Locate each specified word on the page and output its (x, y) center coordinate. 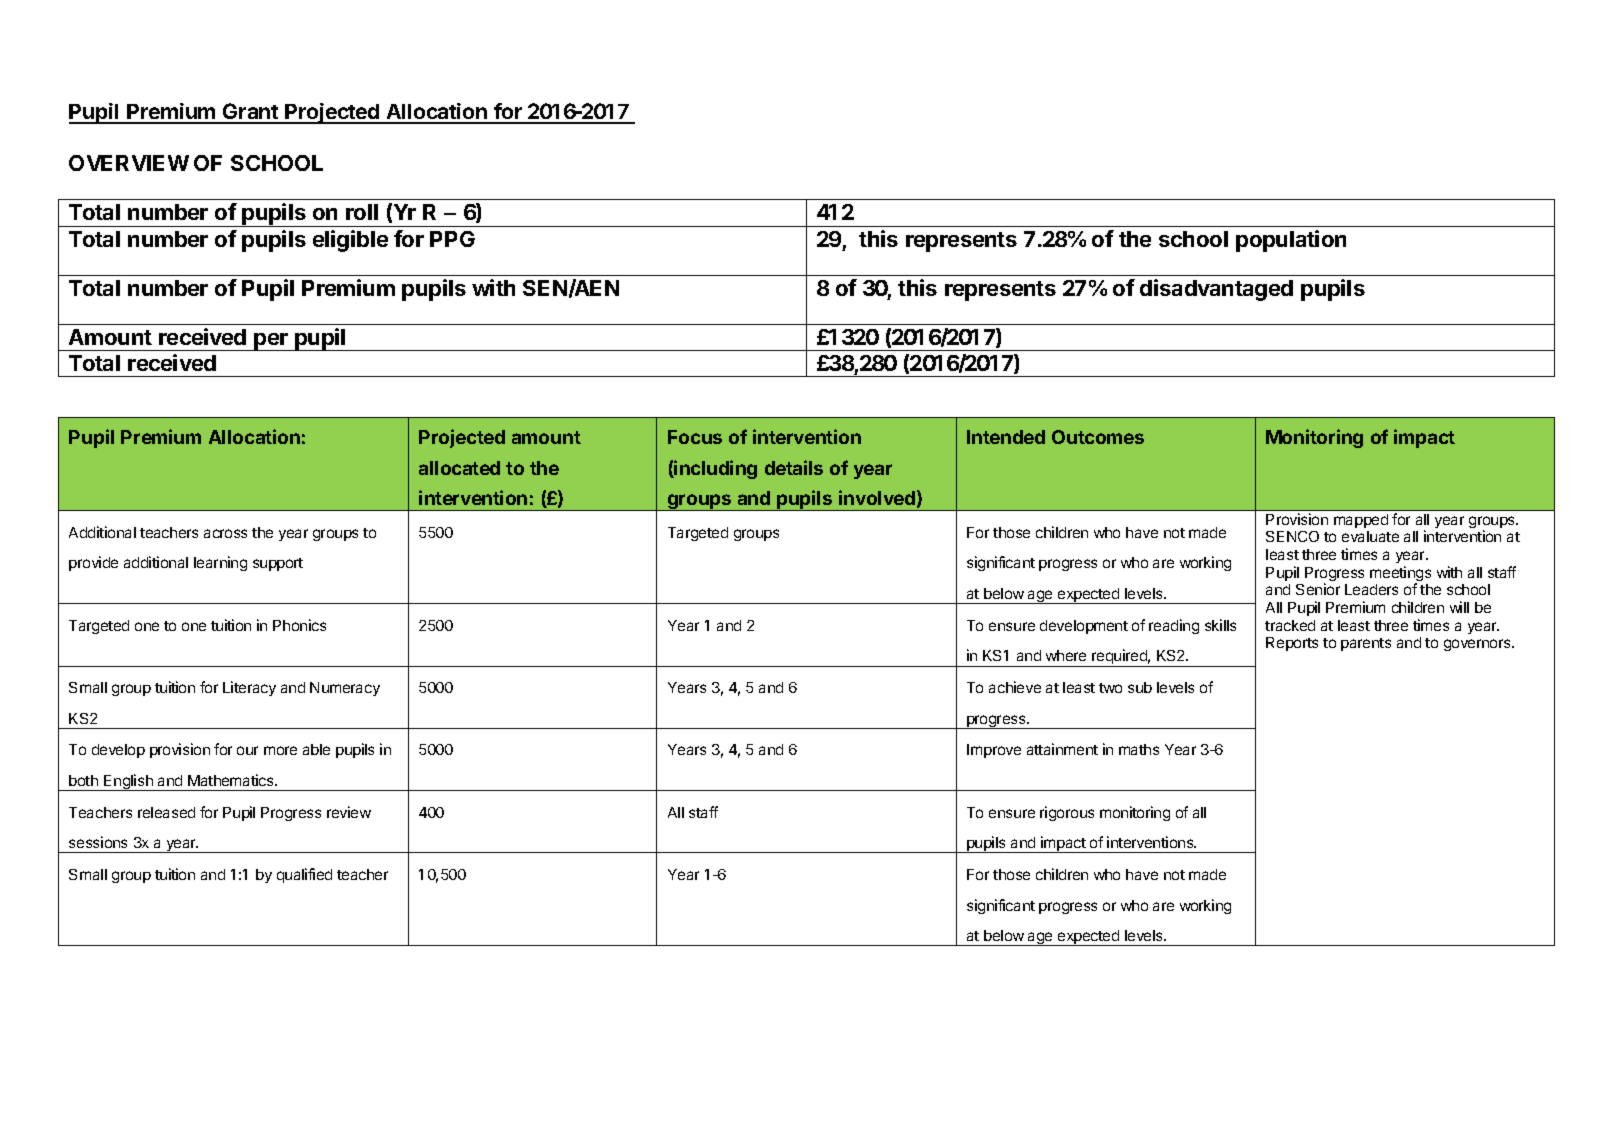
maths (1139, 749)
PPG (452, 239)
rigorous (1067, 813)
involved (877, 497)
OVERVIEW (129, 163)
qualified (304, 875)
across (225, 533)
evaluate (1370, 536)
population (1291, 241)
